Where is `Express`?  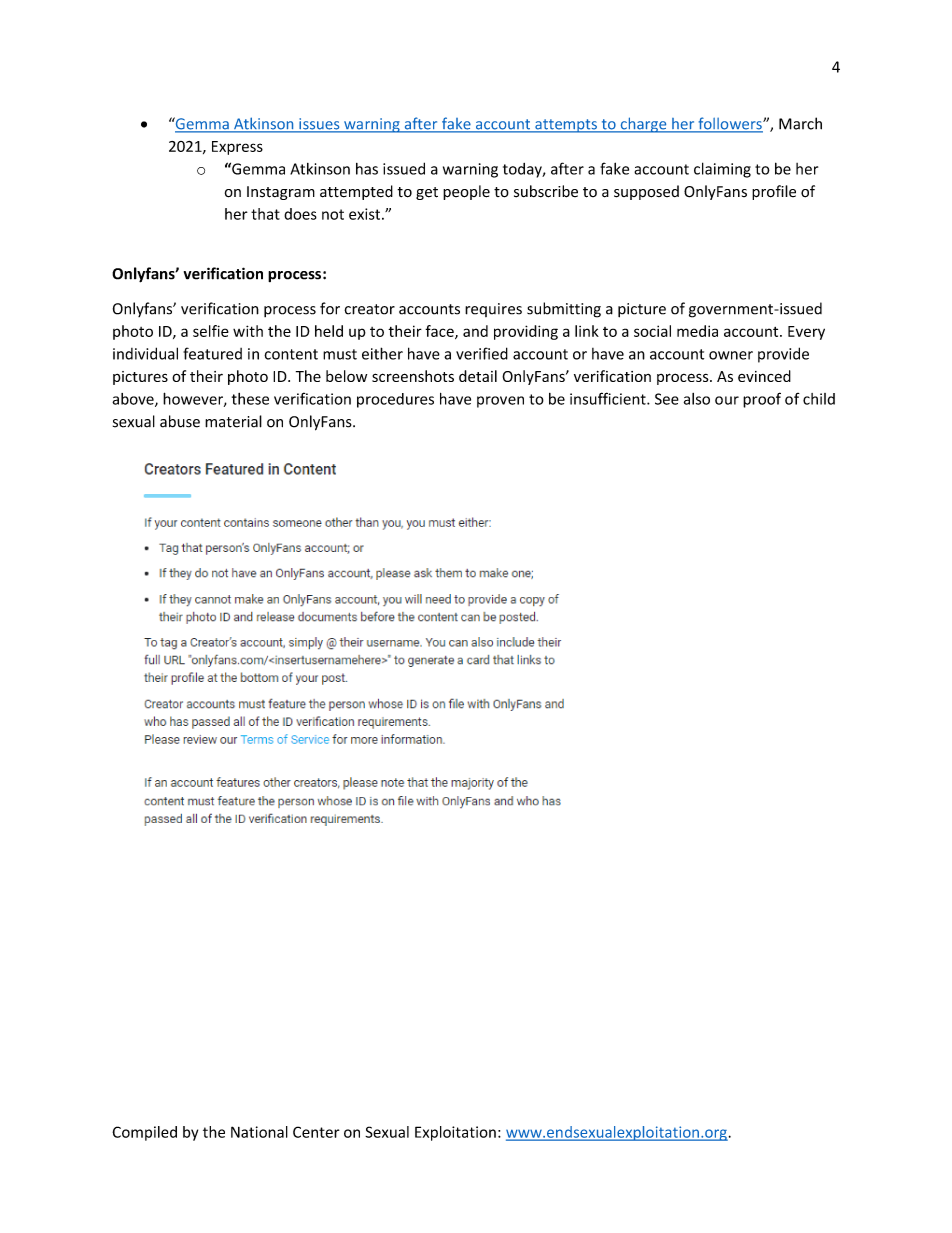
Express is located at coordinates (237, 148).
